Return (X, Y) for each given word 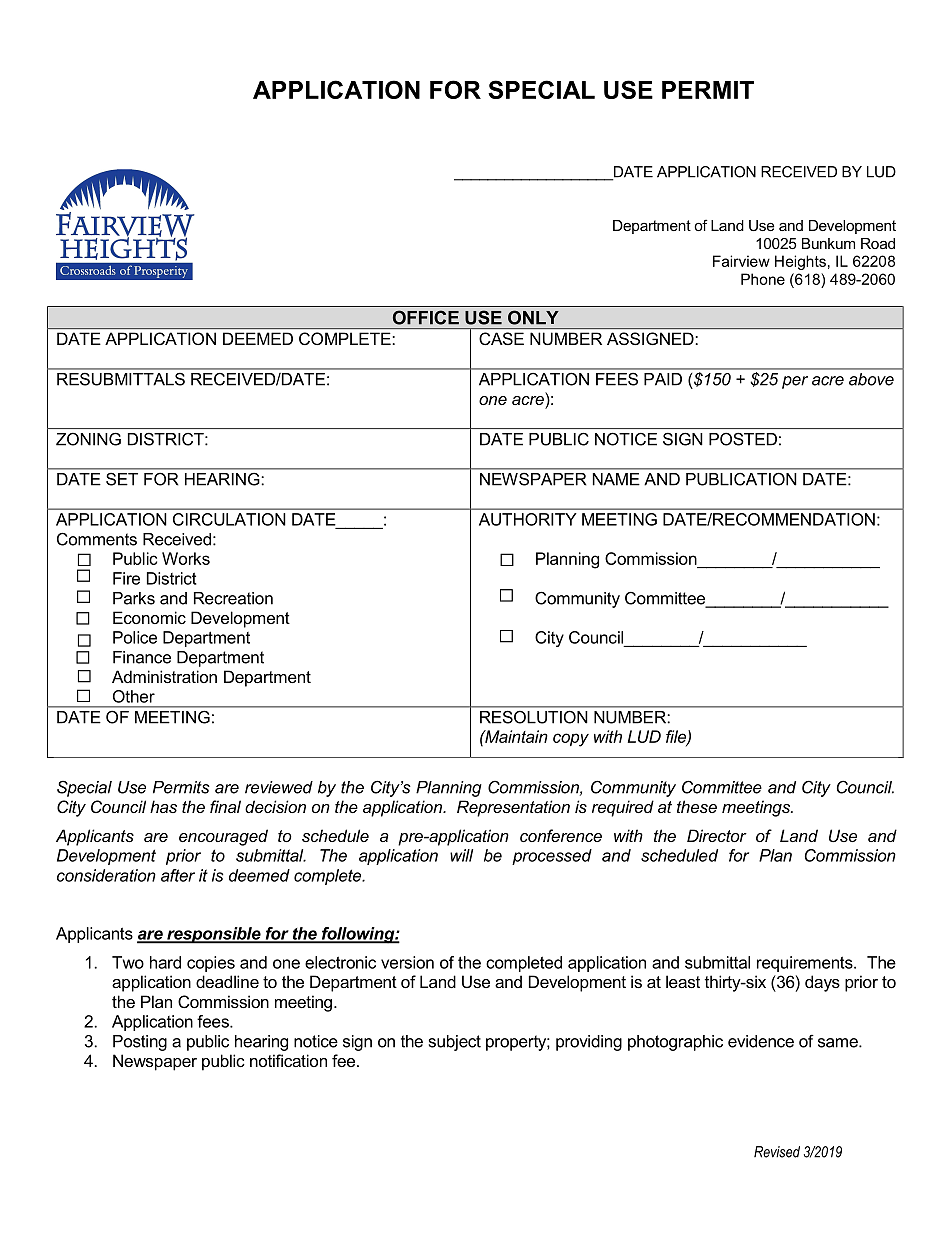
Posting (140, 1043)
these (697, 806)
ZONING (88, 439)
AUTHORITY (527, 519)
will (461, 855)
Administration (164, 676)
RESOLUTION (533, 717)
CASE (501, 338)
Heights (800, 262)
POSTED (743, 439)
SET (122, 479)
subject (455, 1043)
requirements (806, 964)
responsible (214, 935)
